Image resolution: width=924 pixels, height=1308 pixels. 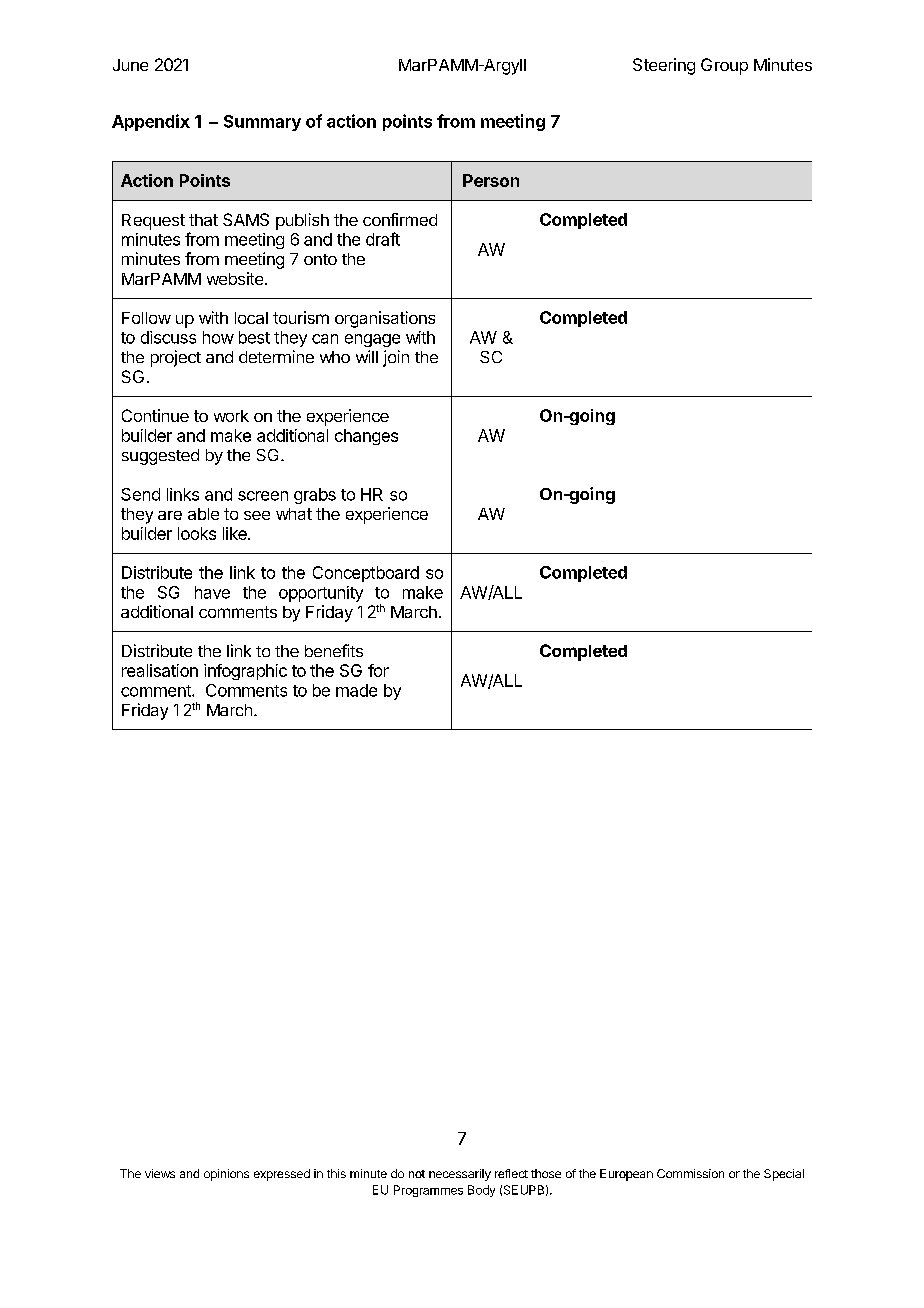 What do you see at coordinates (460, 1175) in the screenshot?
I see `necessarily` at bounding box center [460, 1175].
